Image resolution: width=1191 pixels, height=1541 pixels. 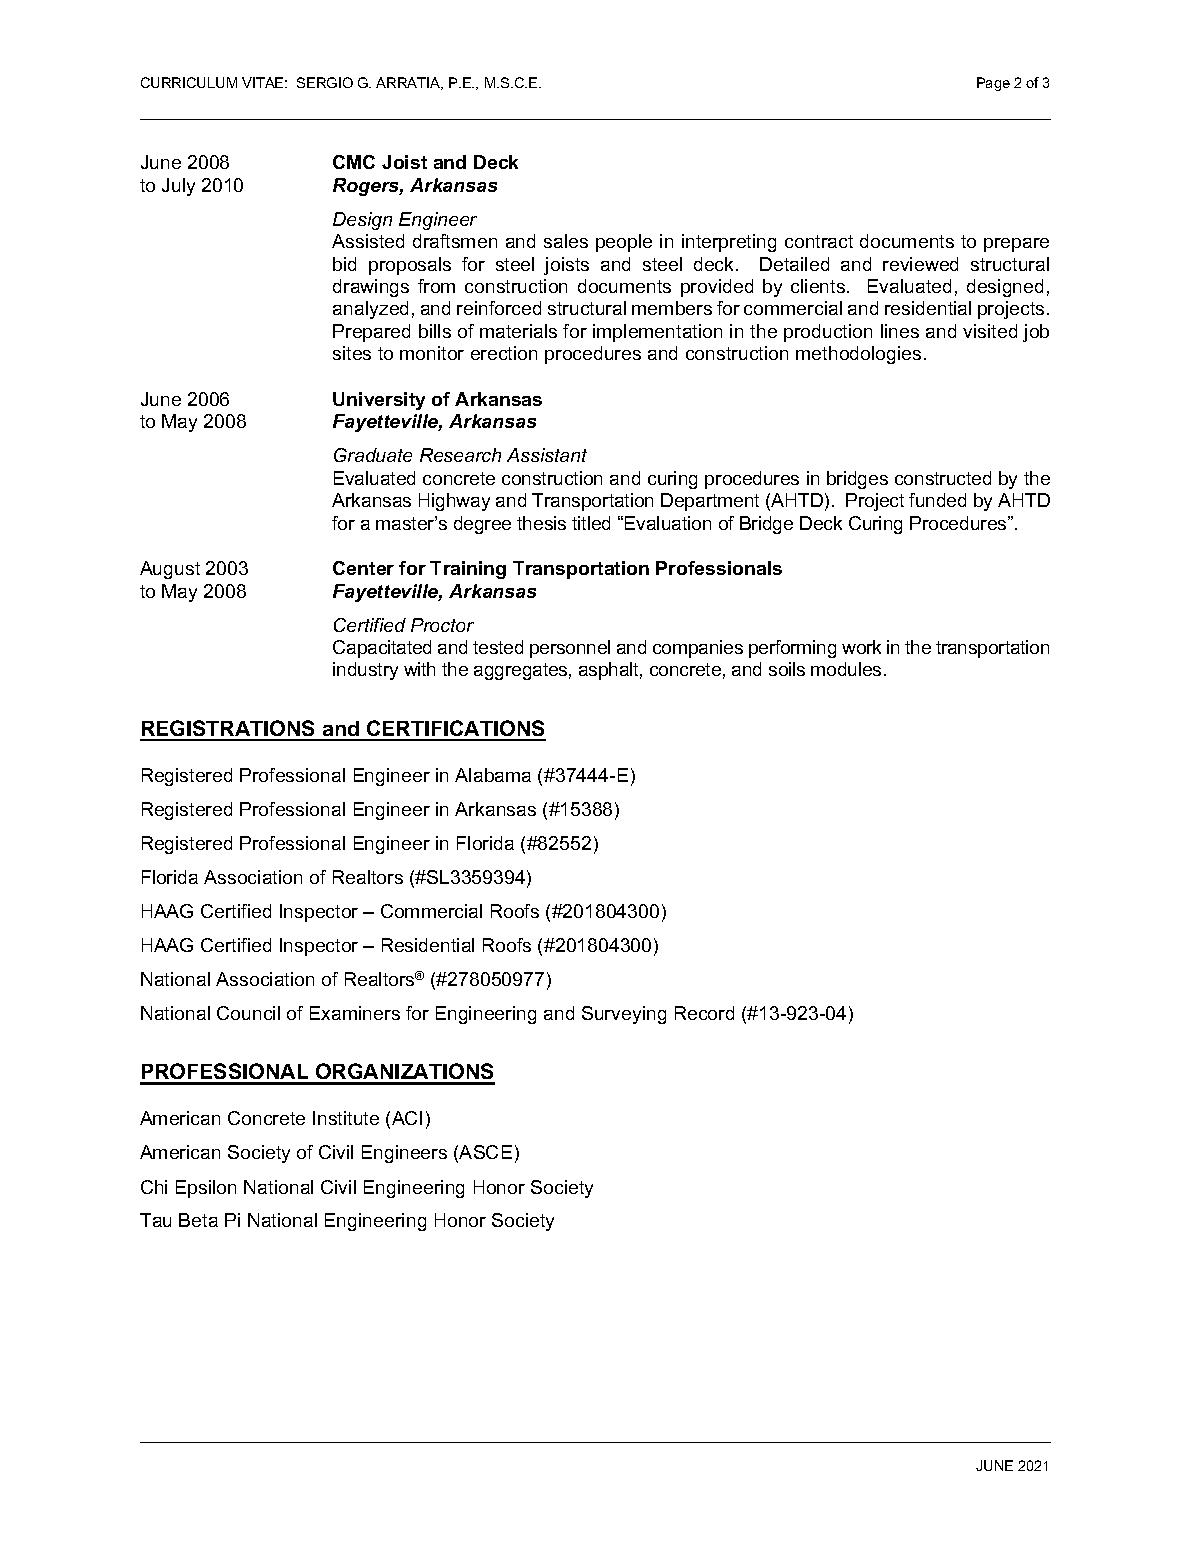 I want to click on sales, so click(x=566, y=241).
